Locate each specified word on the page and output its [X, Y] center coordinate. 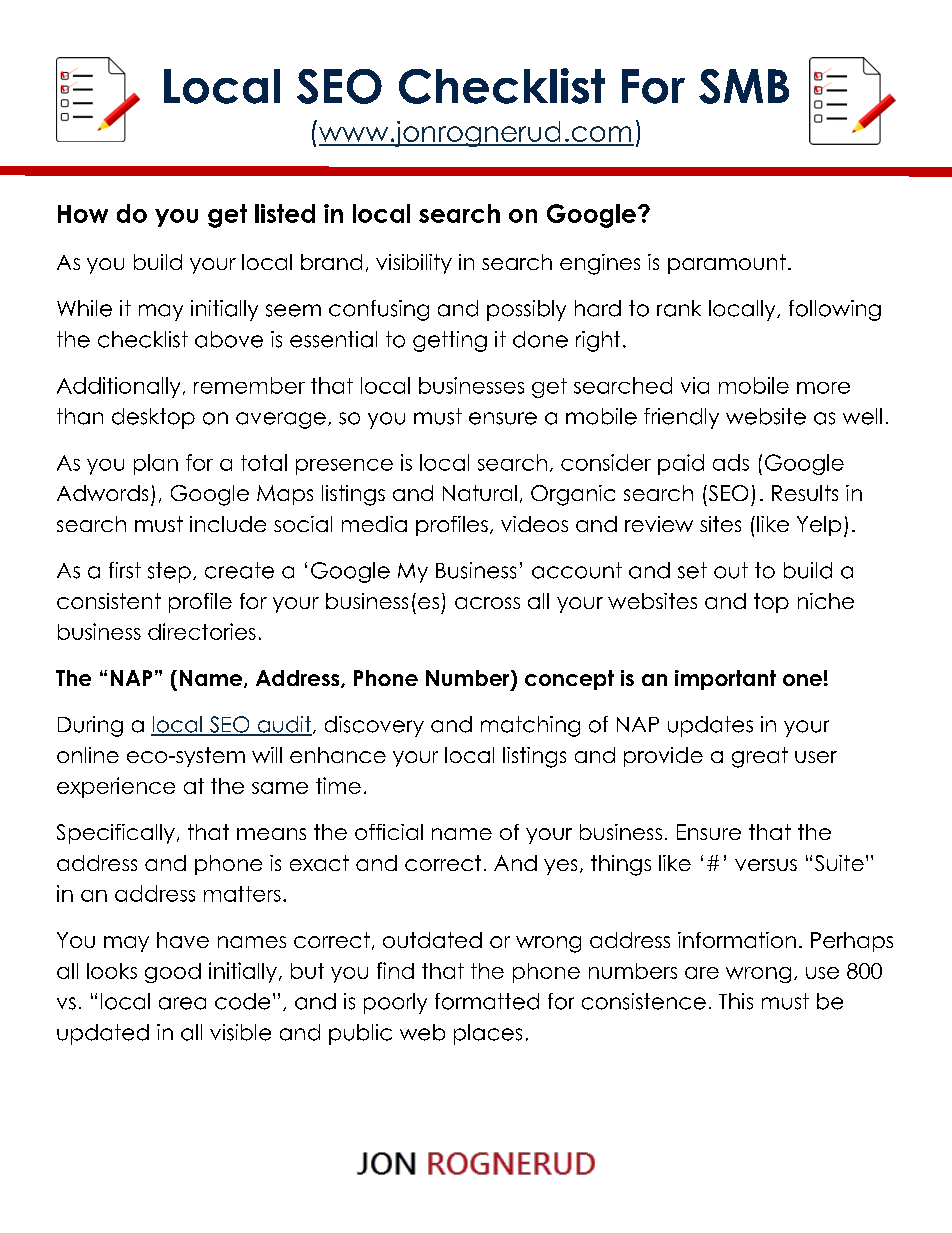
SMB [744, 86]
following [835, 310]
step [169, 572]
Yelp [819, 526]
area [182, 1003]
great [760, 757]
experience [116, 787]
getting [450, 341]
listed [285, 213]
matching [530, 726]
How [83, 214]
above [229, 339]
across [487, 603]
